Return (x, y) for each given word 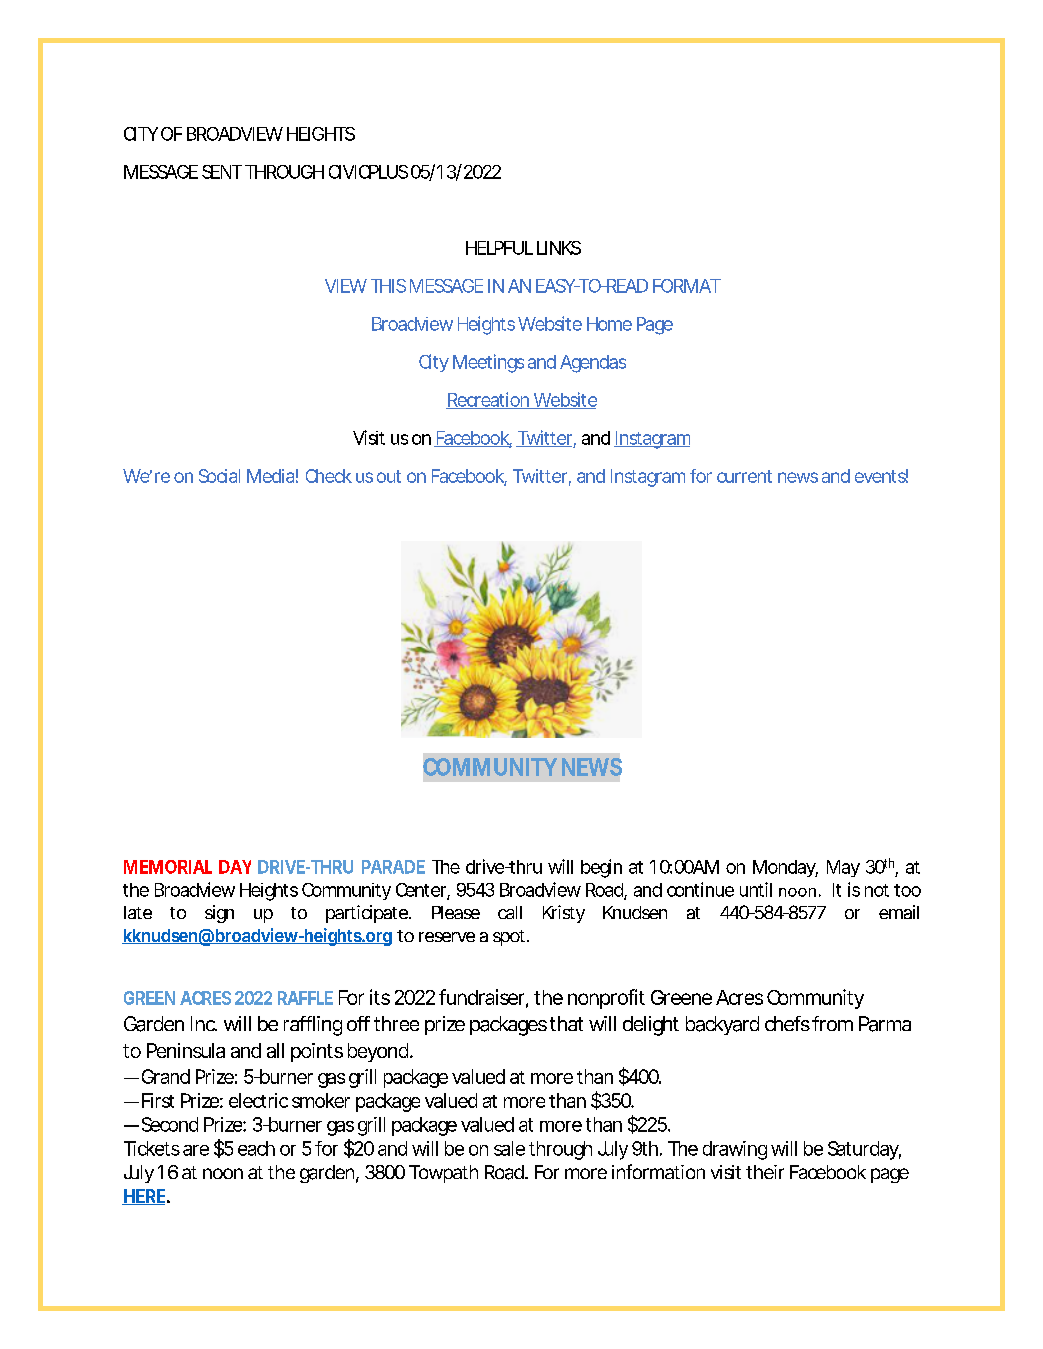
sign (219, 914)
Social (219, 476)
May (843, 868)
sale (509, 1148)
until (756, 889)
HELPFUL (499, 248)
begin (601, 868)
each (256, 1148)
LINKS (559, 248)
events (881, 476)
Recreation (489, 400)
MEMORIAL (168, 867)
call (510, 912)
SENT (222, 172)
